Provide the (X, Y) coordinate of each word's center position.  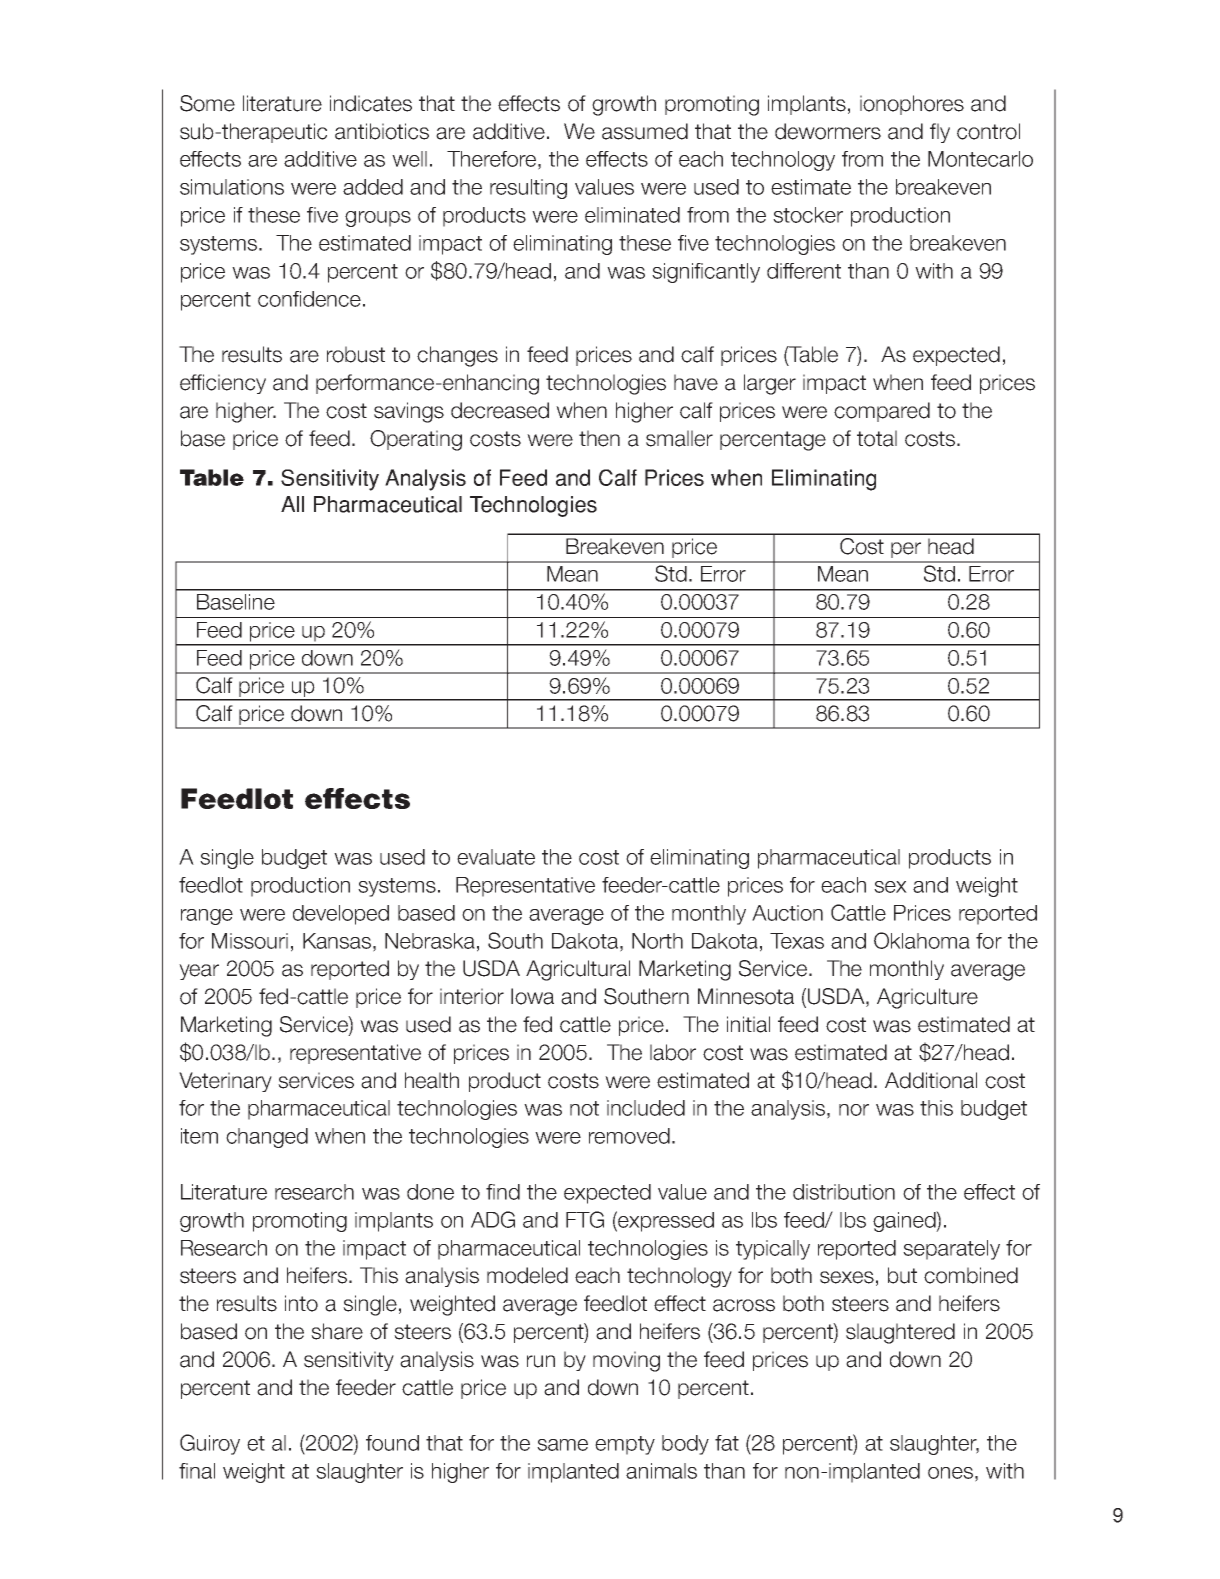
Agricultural (578, 970)
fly (940, 133)
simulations (232, 187)
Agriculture (927, 998)
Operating (416, 440)
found (392, 1443)
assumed (645, 131)
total (877, 438)
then (599, 438)
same (562, 1445)
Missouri (250, 941)
